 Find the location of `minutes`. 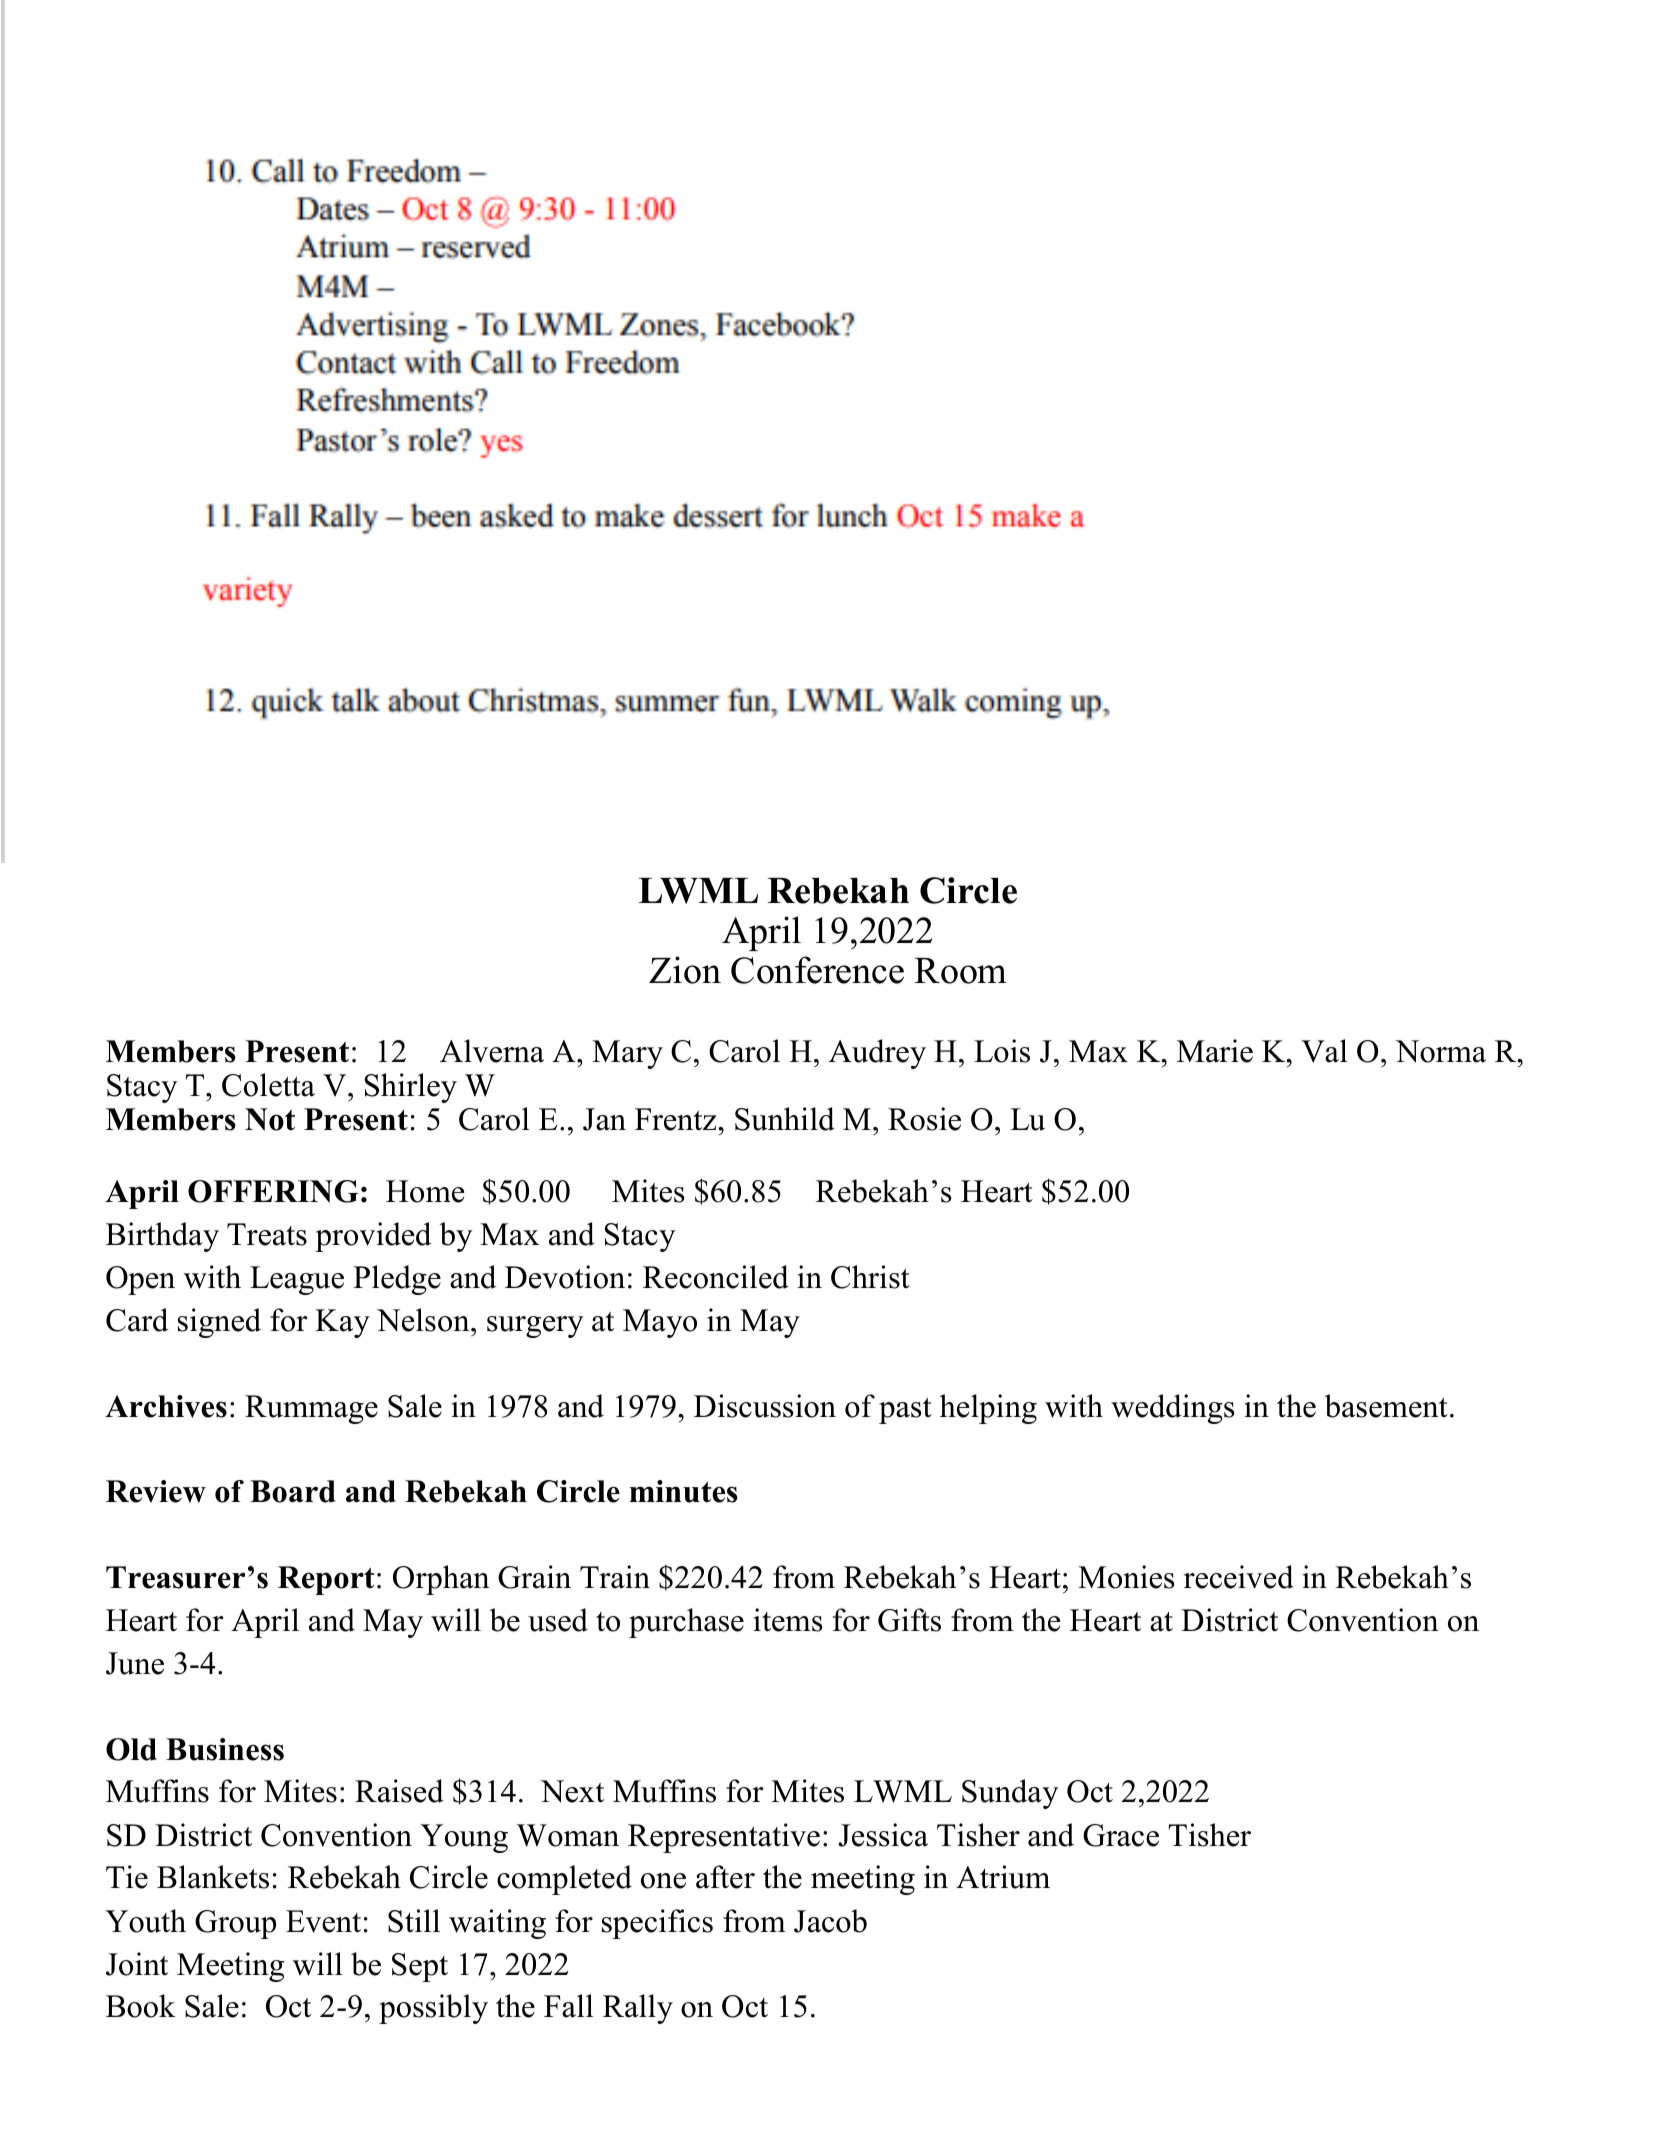

minutes is located at coordinates (684, 1491).
